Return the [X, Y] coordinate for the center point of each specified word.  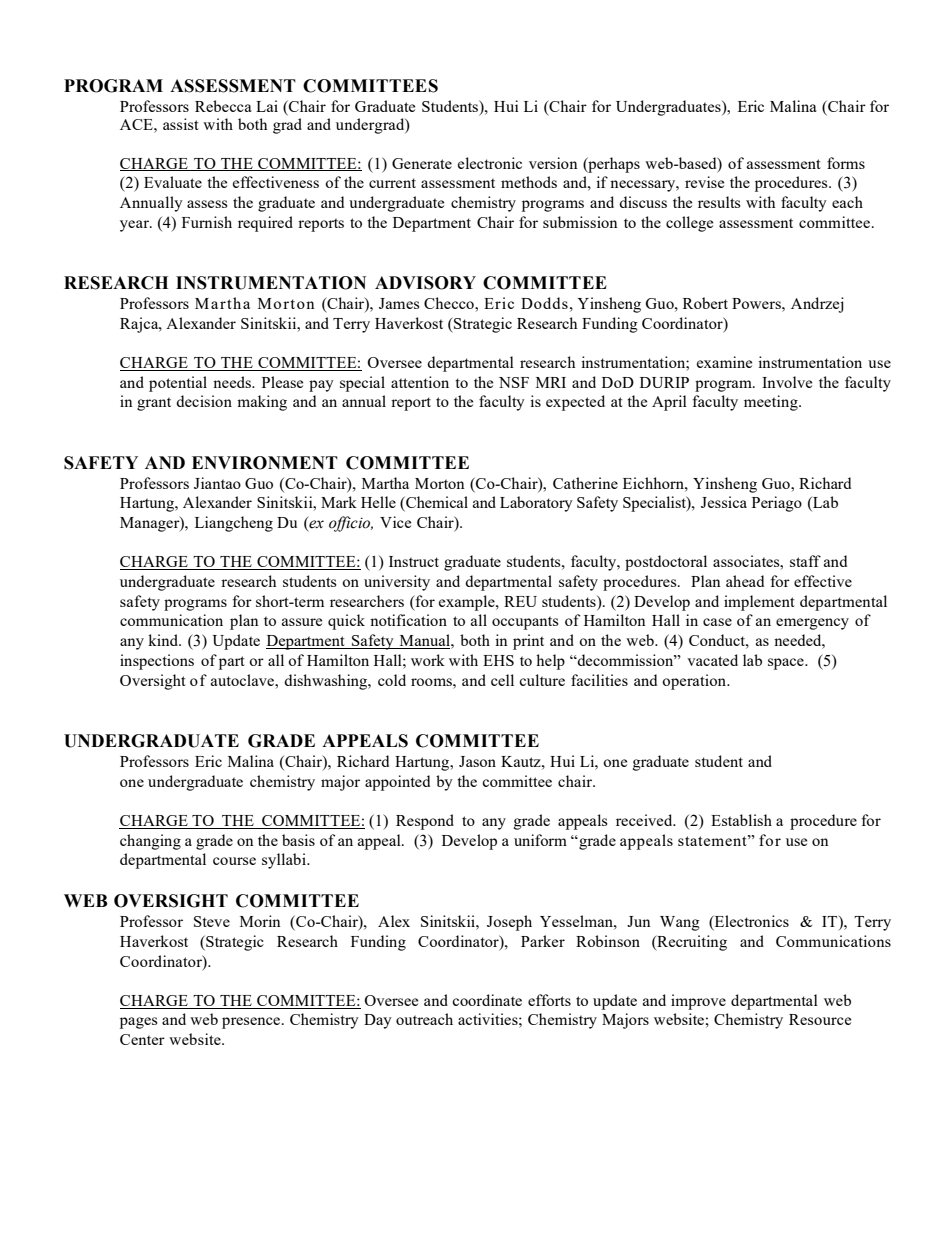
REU [520, 601]
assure [302, 622]
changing [150, 842]
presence [252, 1023]
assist [181, 124]
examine [724, 362]
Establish [741, 820]
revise [704, 182]
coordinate [487, 1000]
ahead [745, 581]
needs [233, 382]
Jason [477, 761]
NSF [514, 382]
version [553, 163]
